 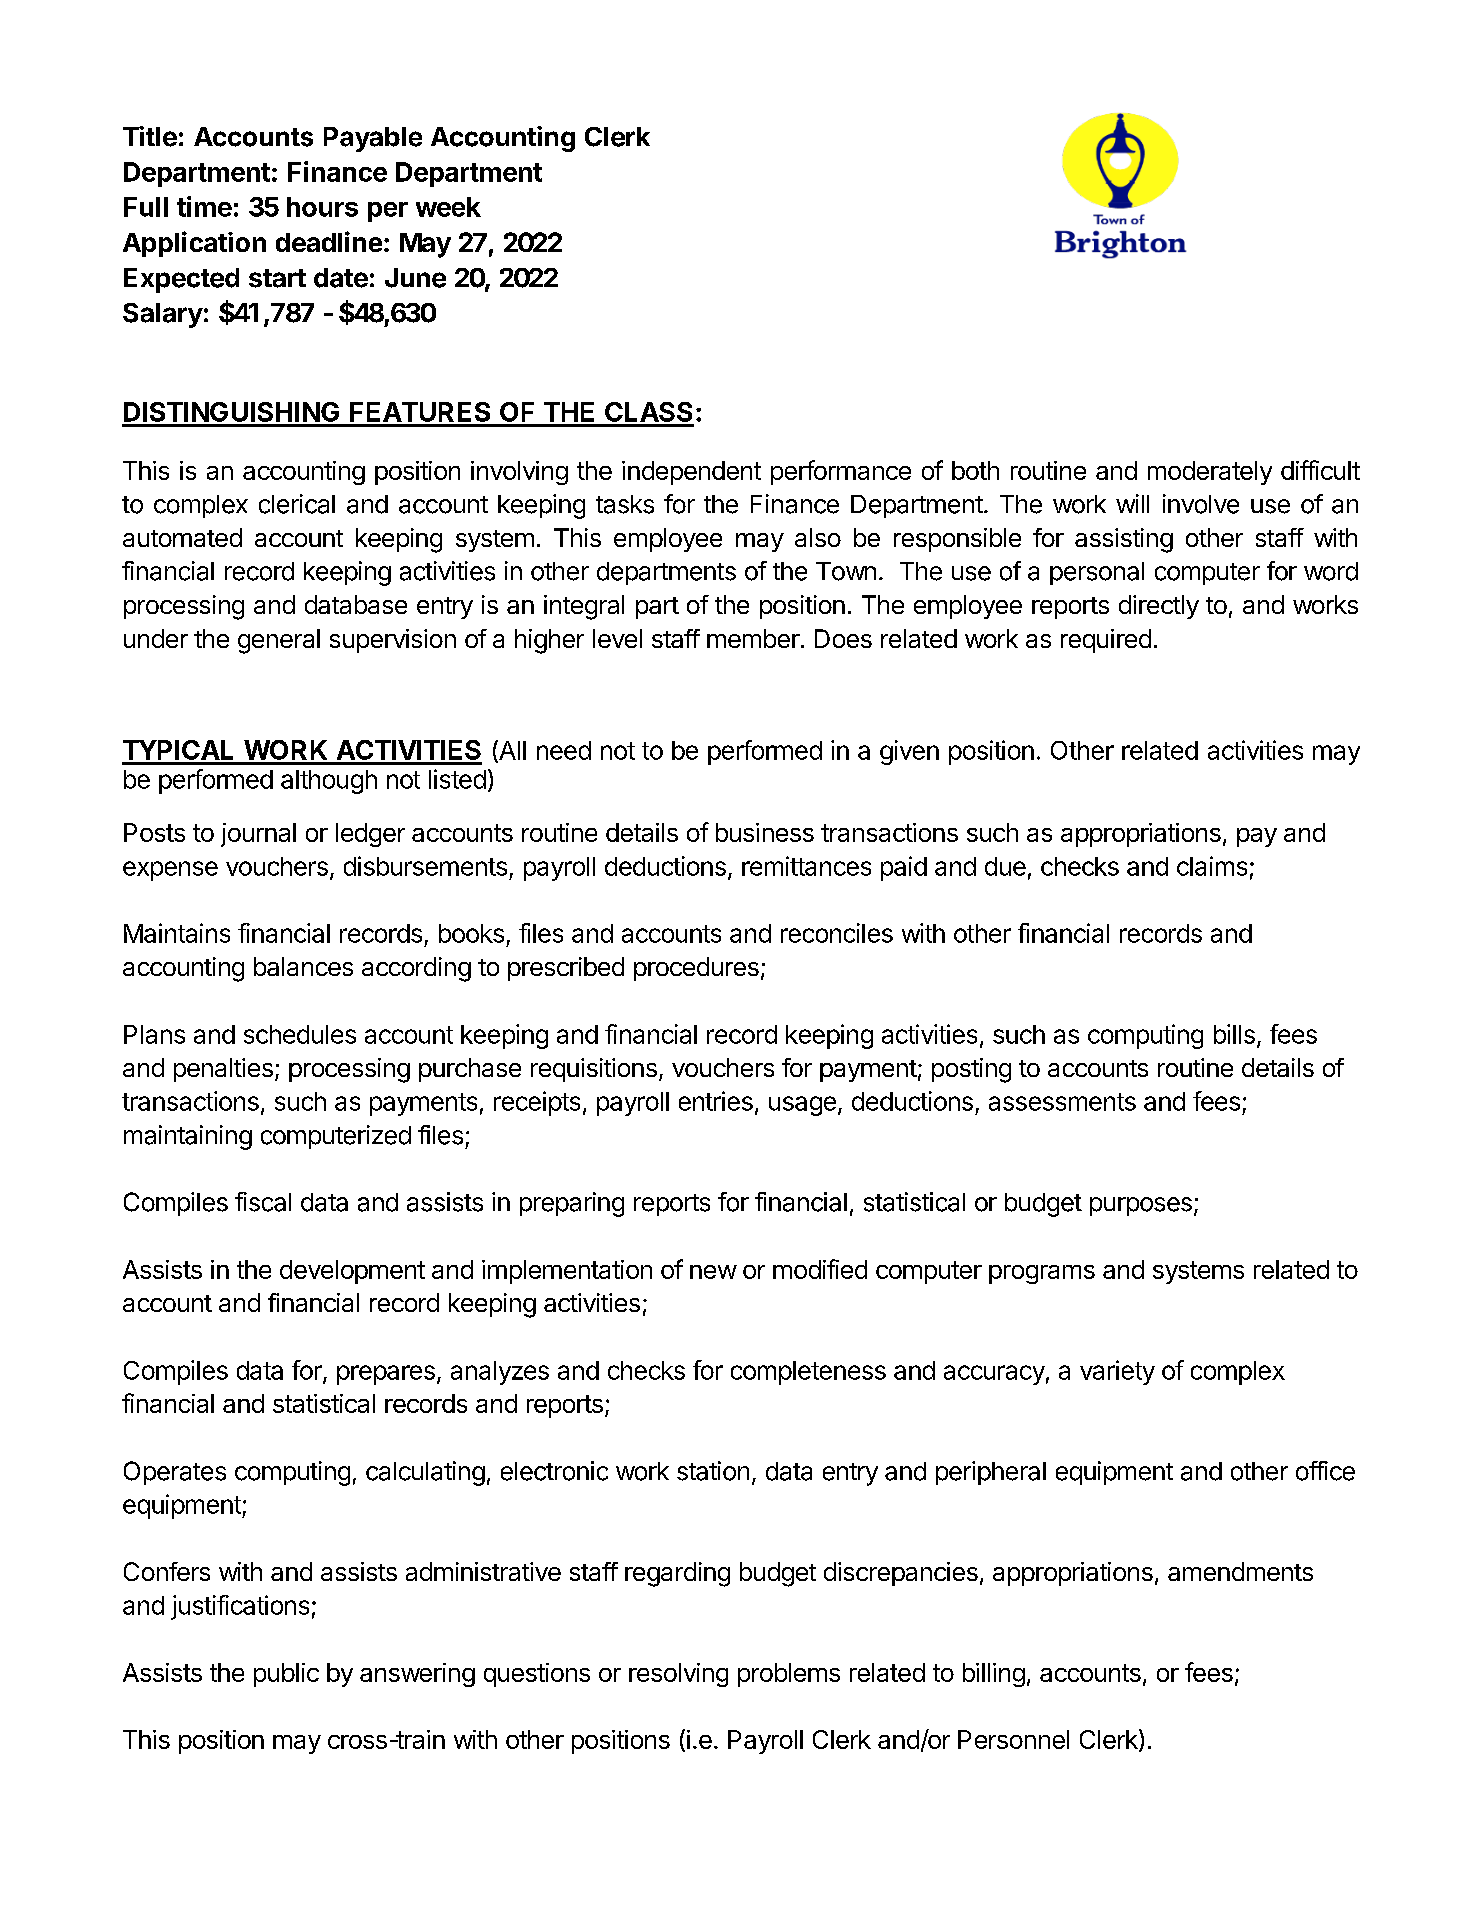 I want to click on procedures, so click(x=696, y=969).
